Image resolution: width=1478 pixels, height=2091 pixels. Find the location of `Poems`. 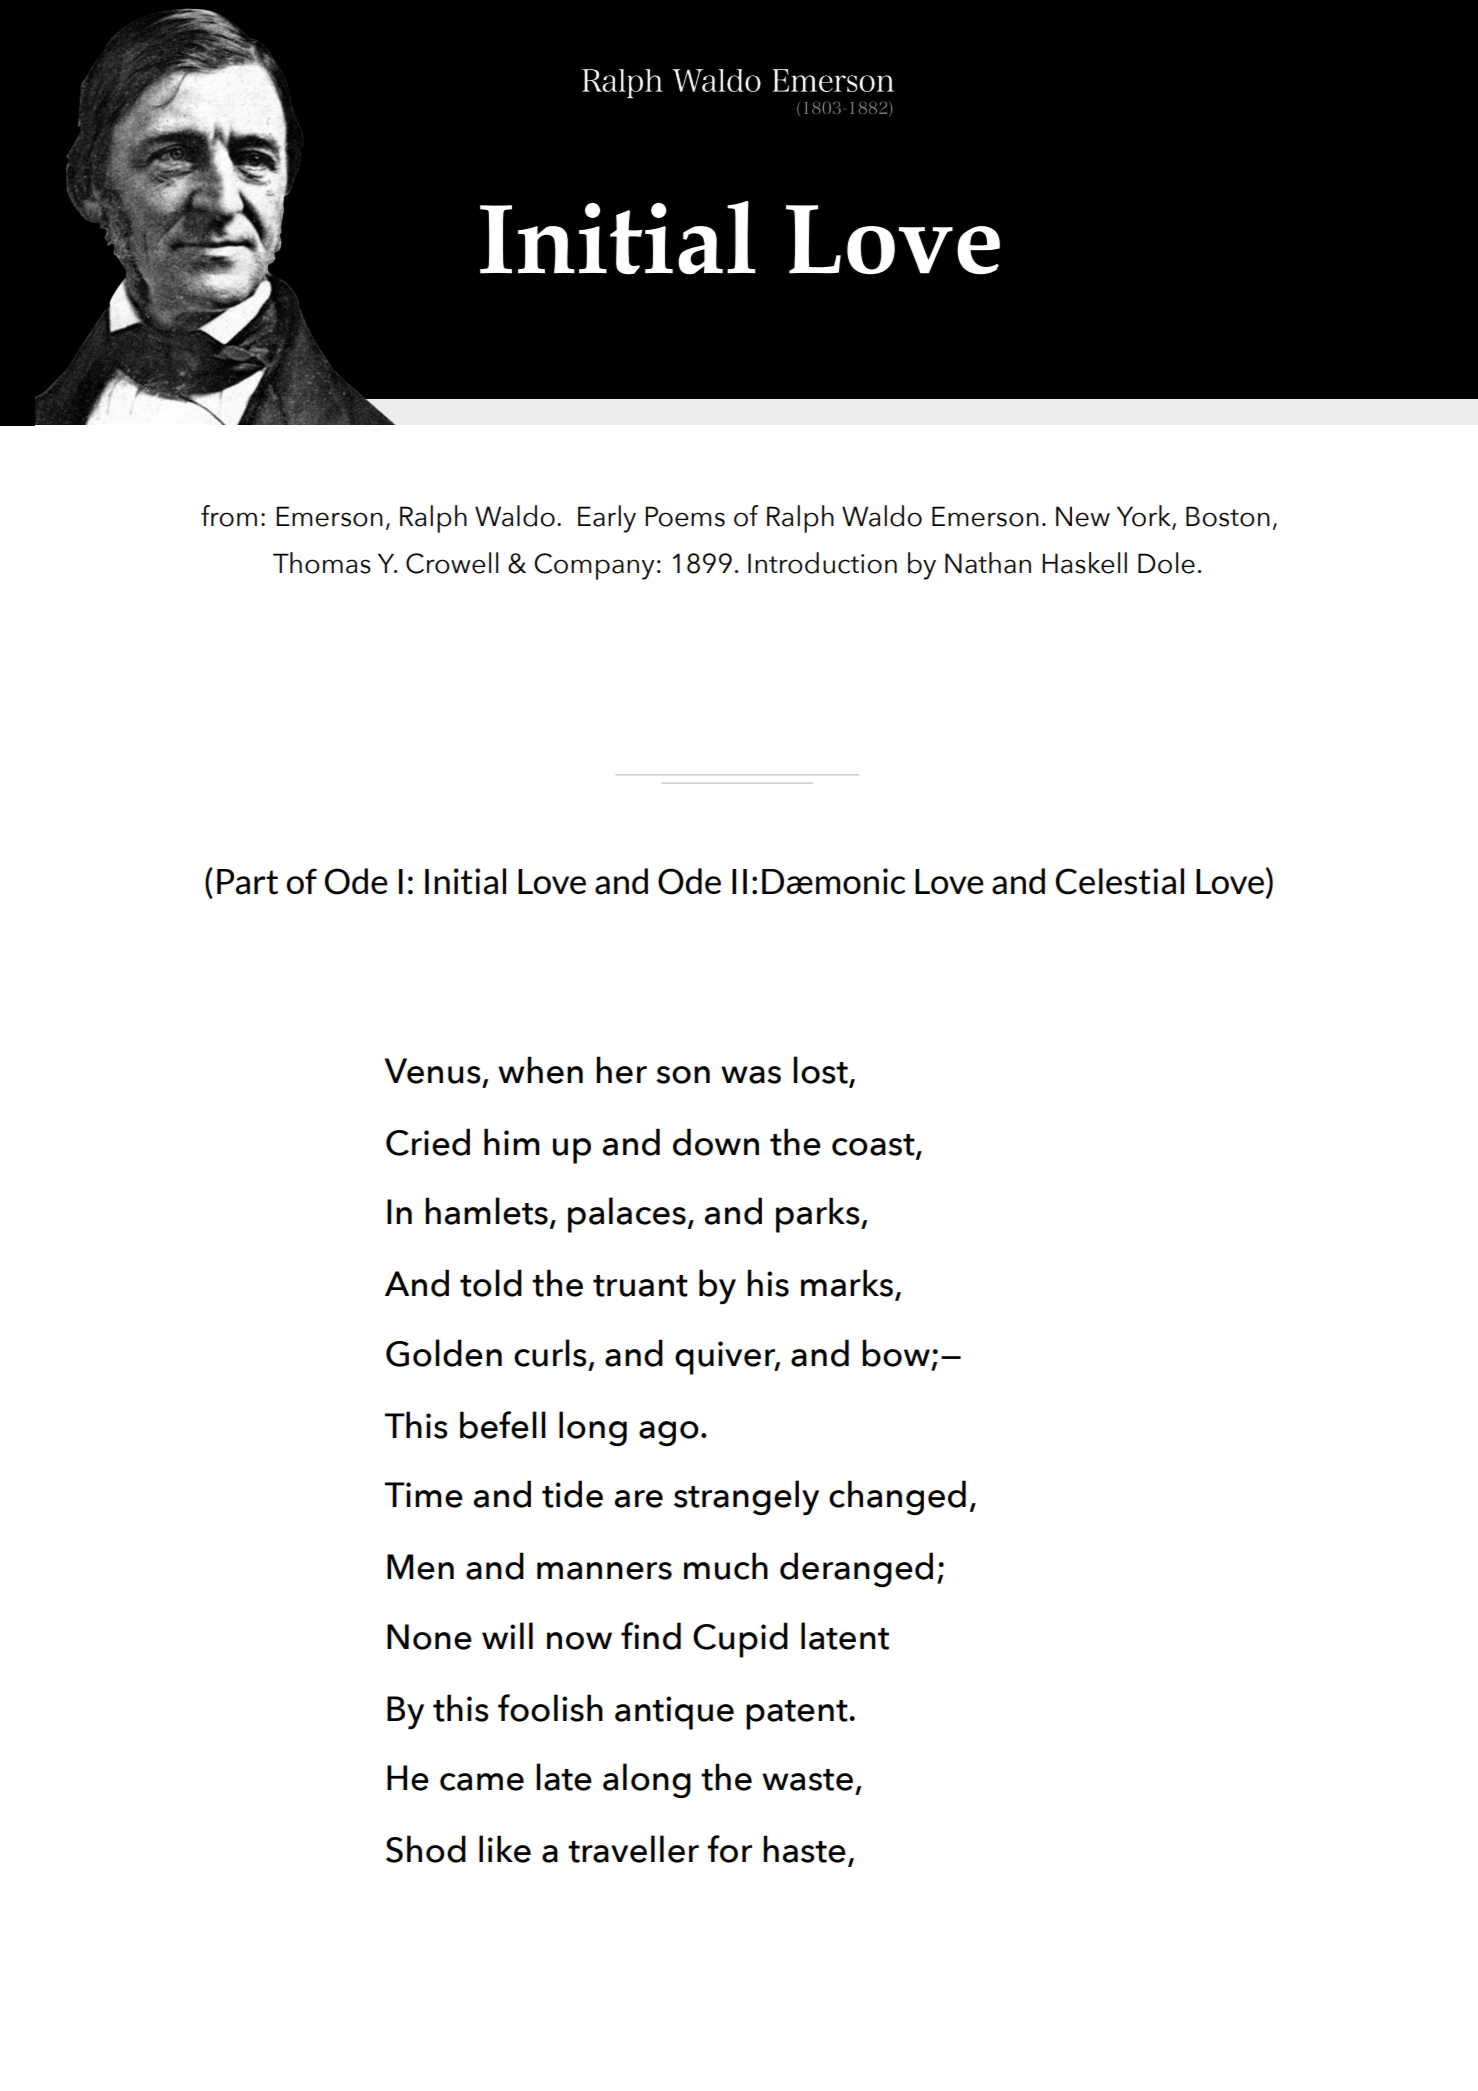

Poems is located at coordinates (685, 516).
